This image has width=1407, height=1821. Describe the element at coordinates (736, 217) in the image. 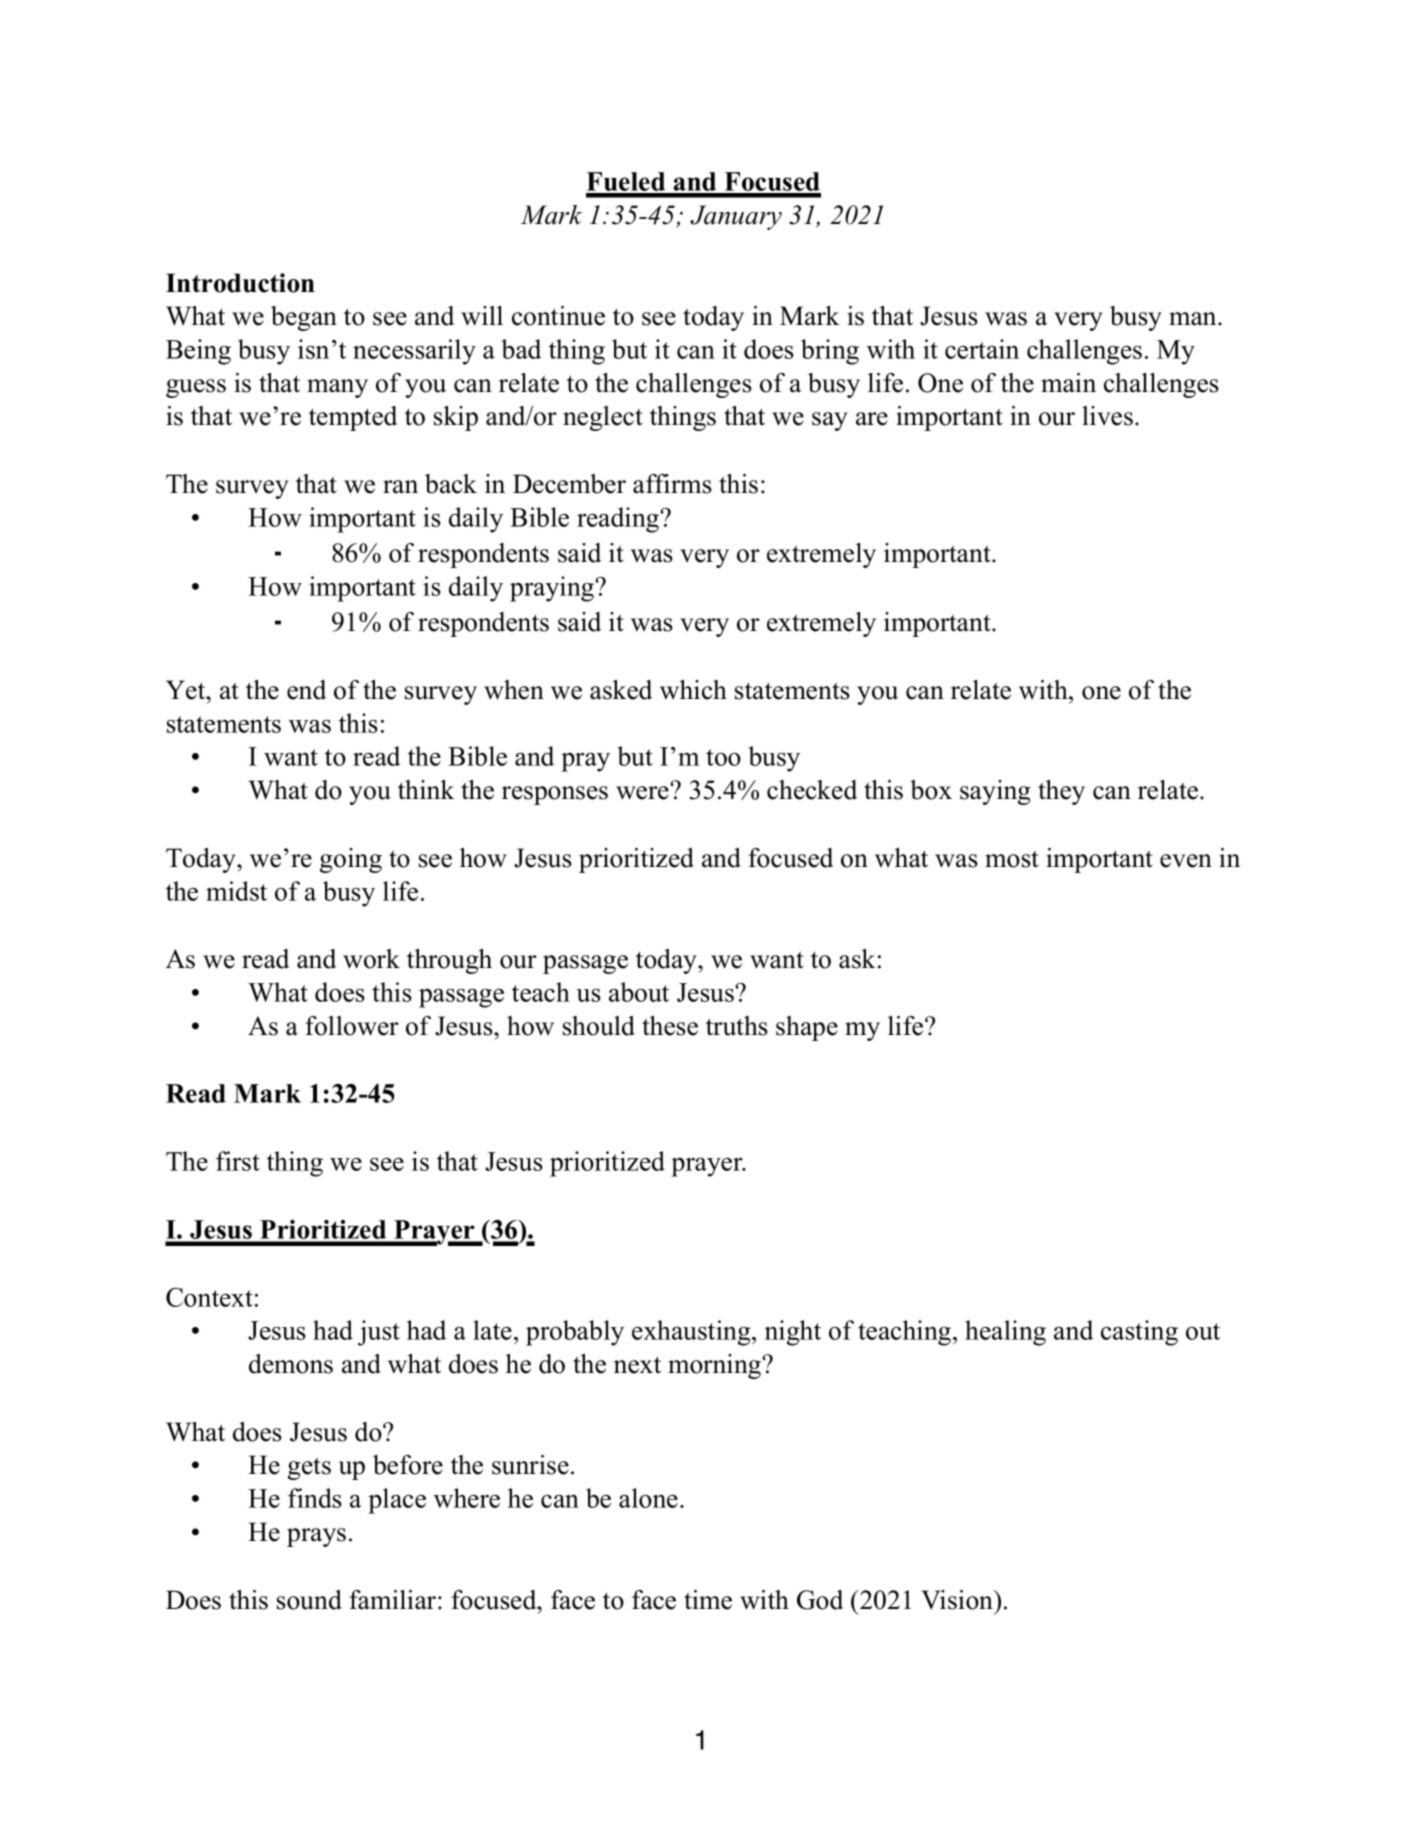

I see `January` at that location.
